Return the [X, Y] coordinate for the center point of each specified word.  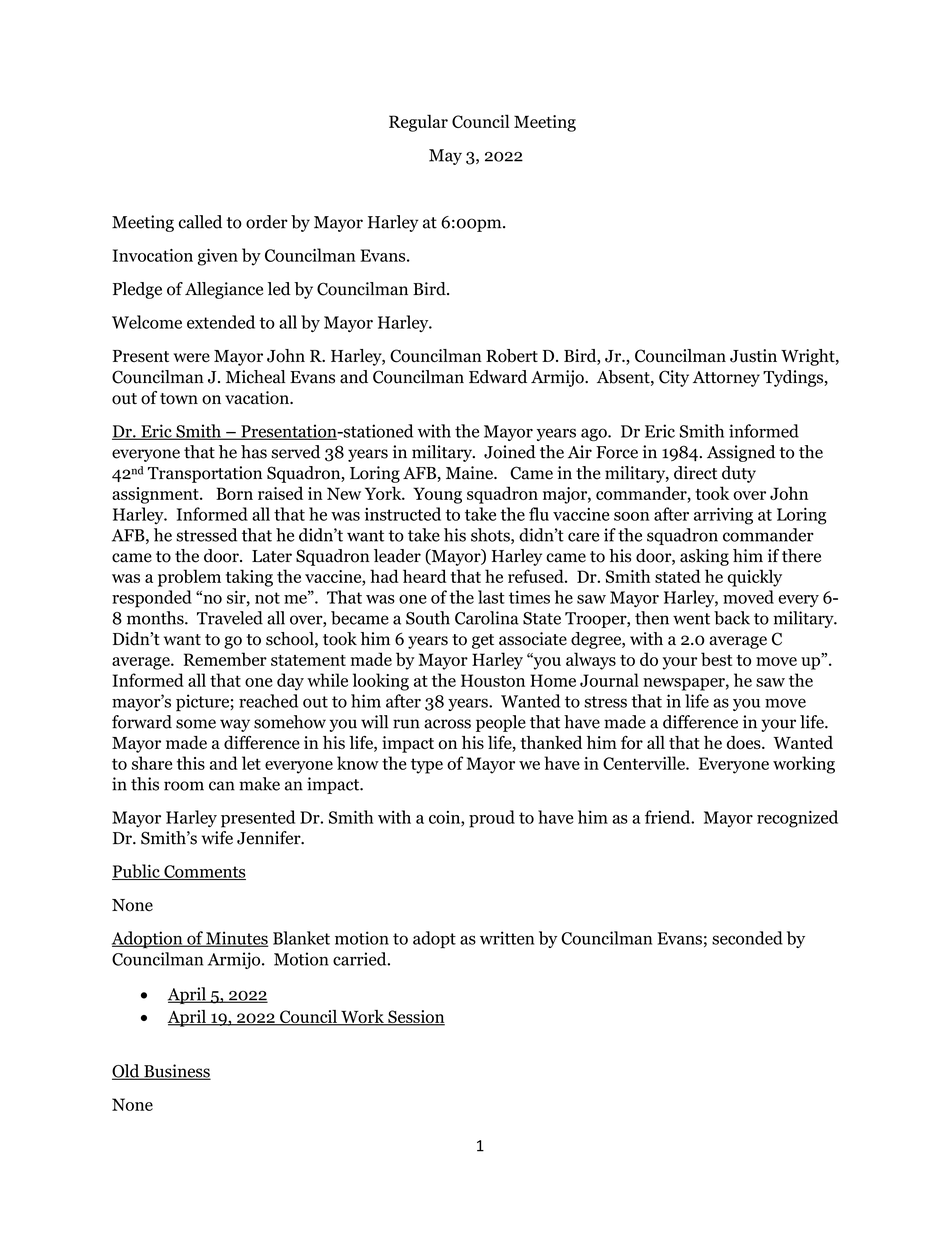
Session [415, 1018]
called [200, 222]
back [732, 618]
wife [217, 838]
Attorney [726, 379]
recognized [797, 819]
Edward [498, 377]
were [191, 357]
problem [189, 578]
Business [176, 1072]
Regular [418, 123]
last [491, 597]
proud [492, 819]
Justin [753, 356]
